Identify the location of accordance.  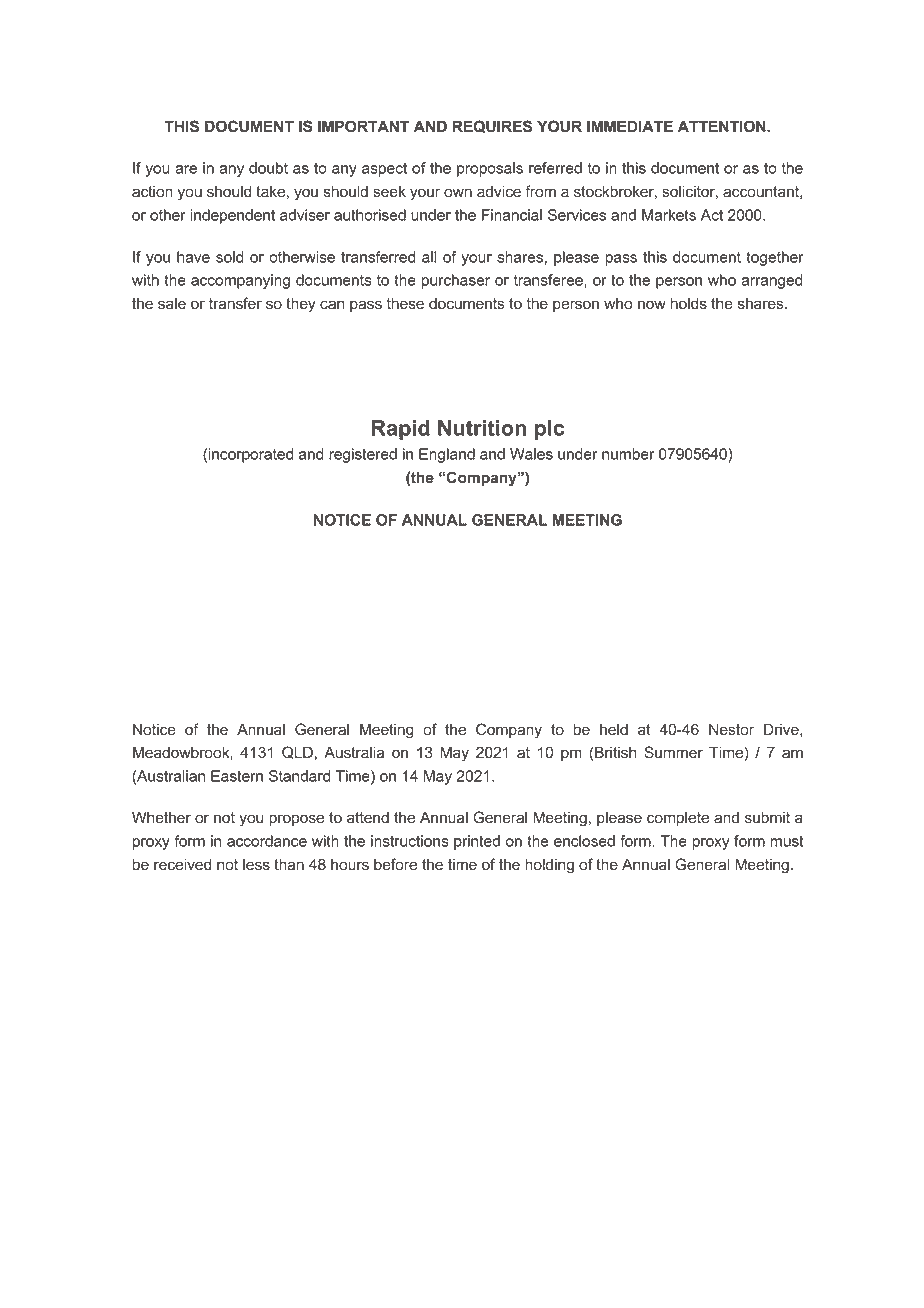
(267, 841).
